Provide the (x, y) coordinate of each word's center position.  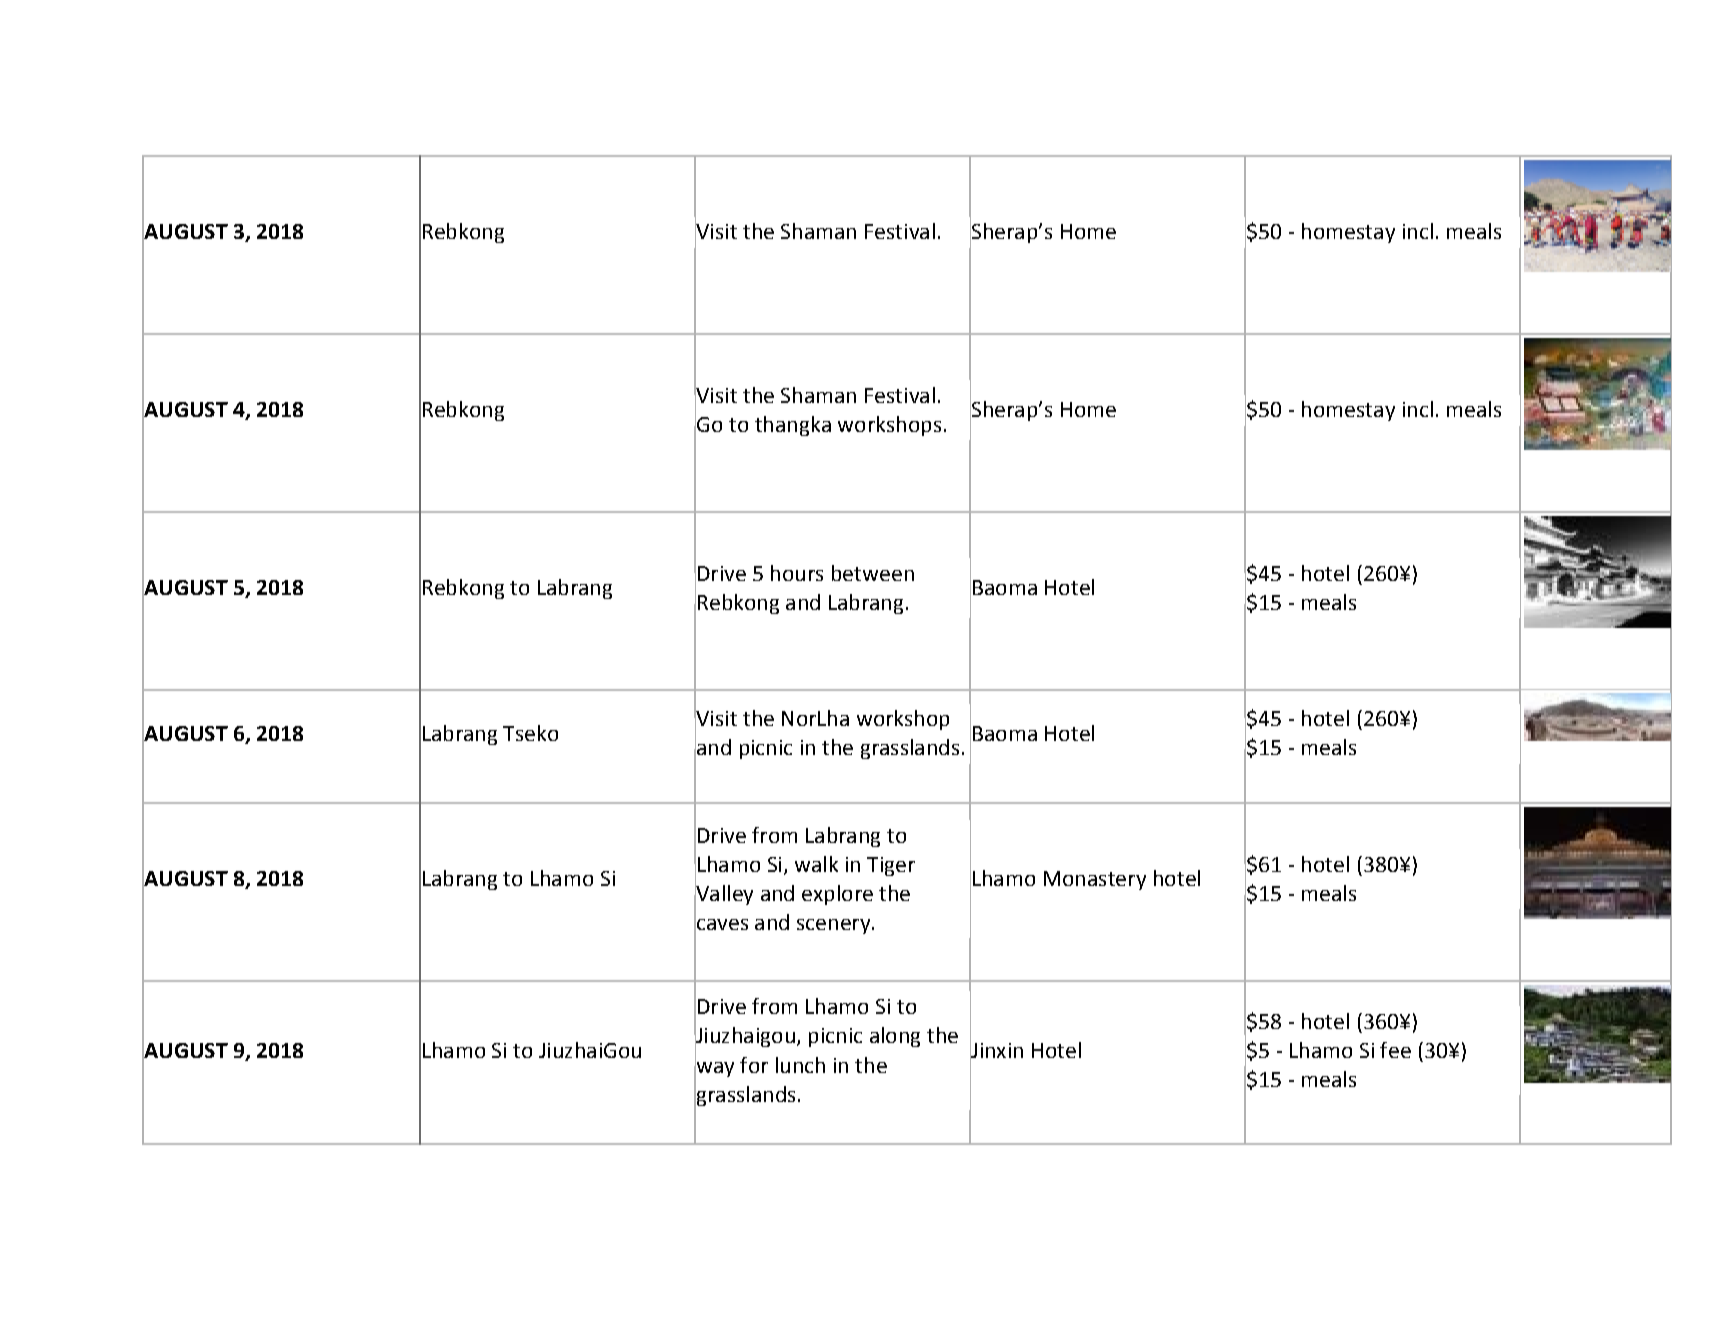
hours (797, 573)
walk (816, 864)
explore (837, 895)
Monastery (1095, 880)
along (895, 1037)
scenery (835, 926)
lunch (800, 1065)
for (754, 1065)
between (873, 573)
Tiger (891, 866)
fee (1395, 1050)
